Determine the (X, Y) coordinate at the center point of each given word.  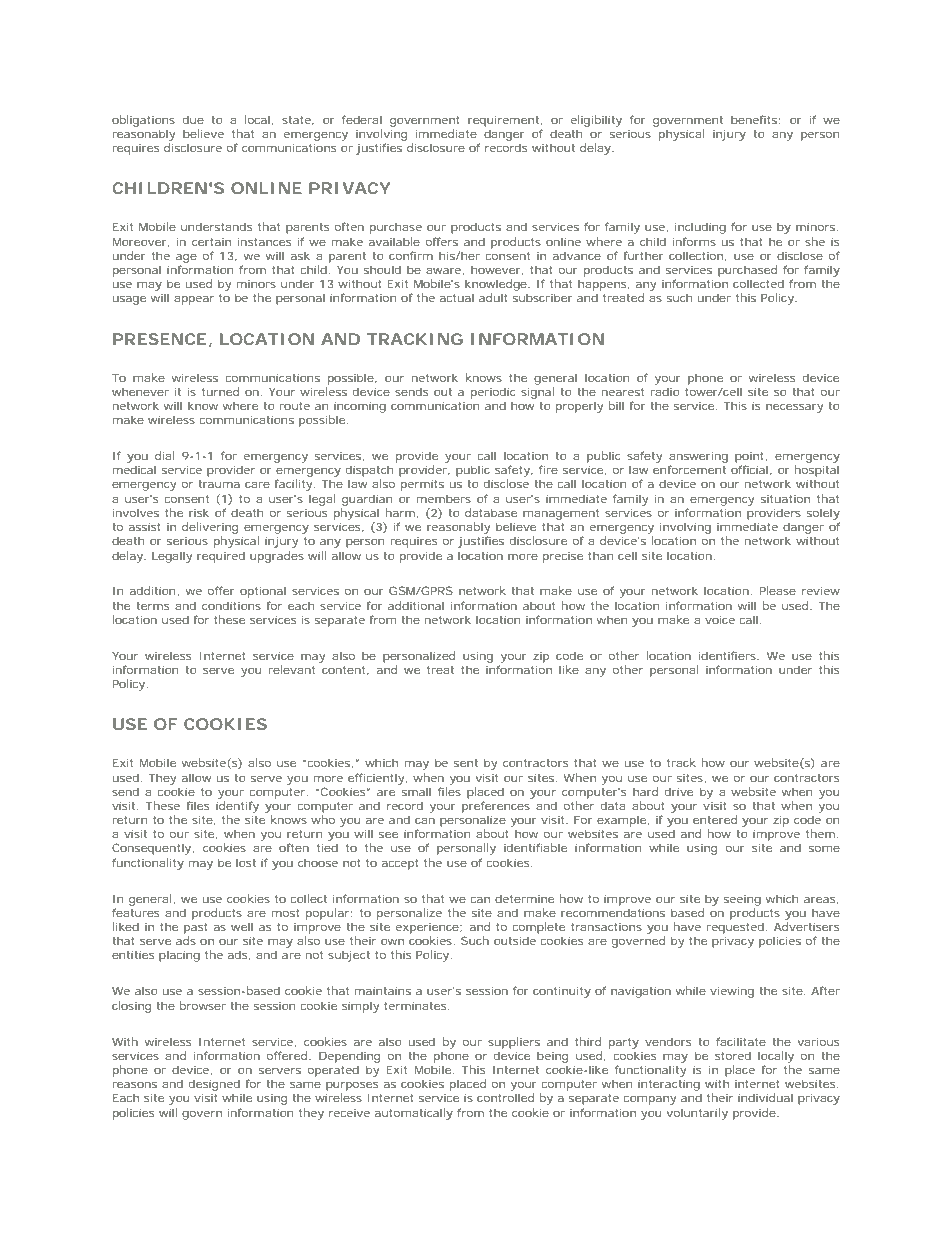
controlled (505, 1097)
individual (765, 1097)
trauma (219, 484)
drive (679, 791)
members (444, 498)
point (751, 457)
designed (214, 1085)
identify (237, 807)
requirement (505, 121)
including (700, 228)
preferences (496, 807)
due (193, 119)
